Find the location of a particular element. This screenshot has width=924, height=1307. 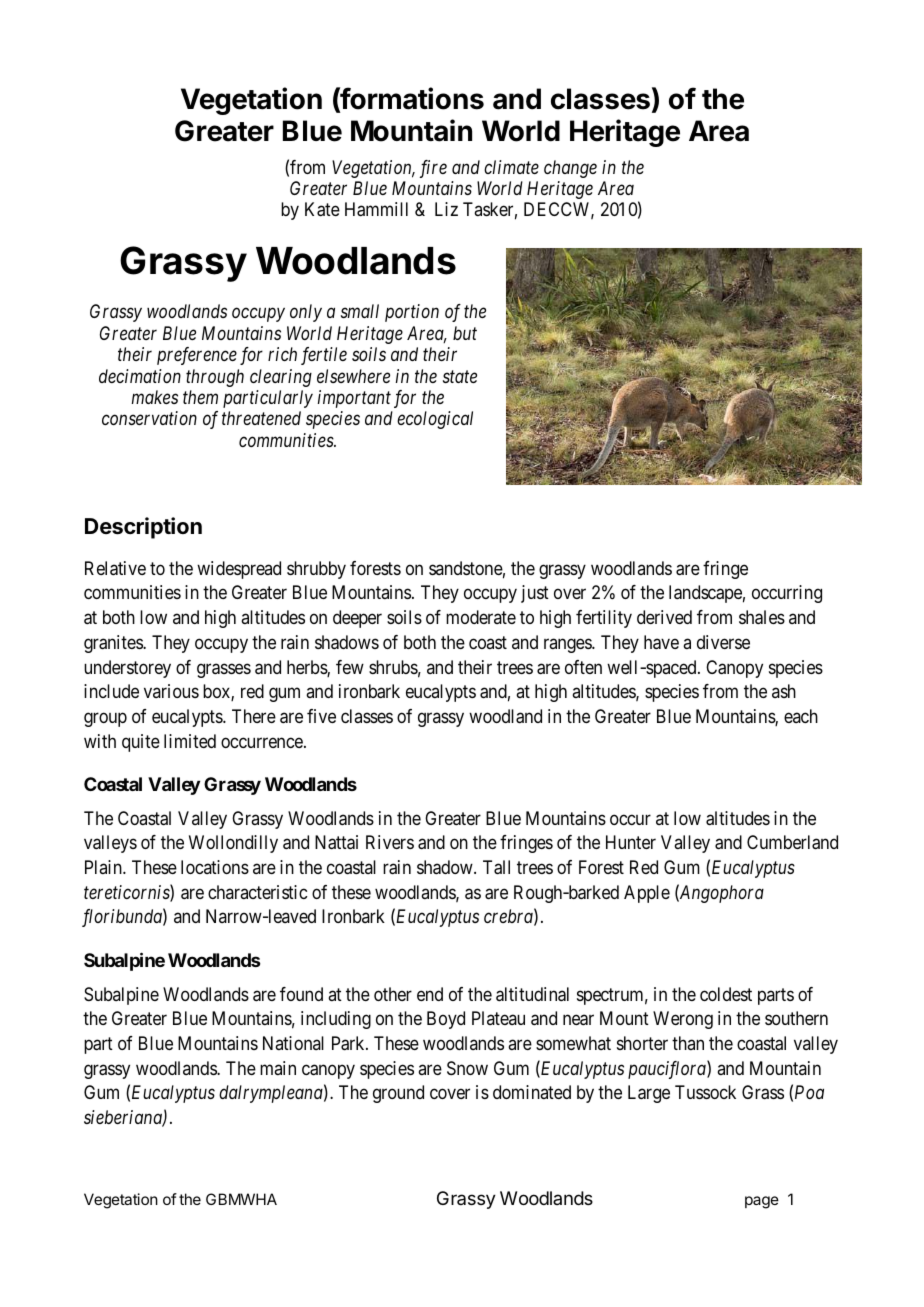

ground is located at coordinates (398, 1094).
